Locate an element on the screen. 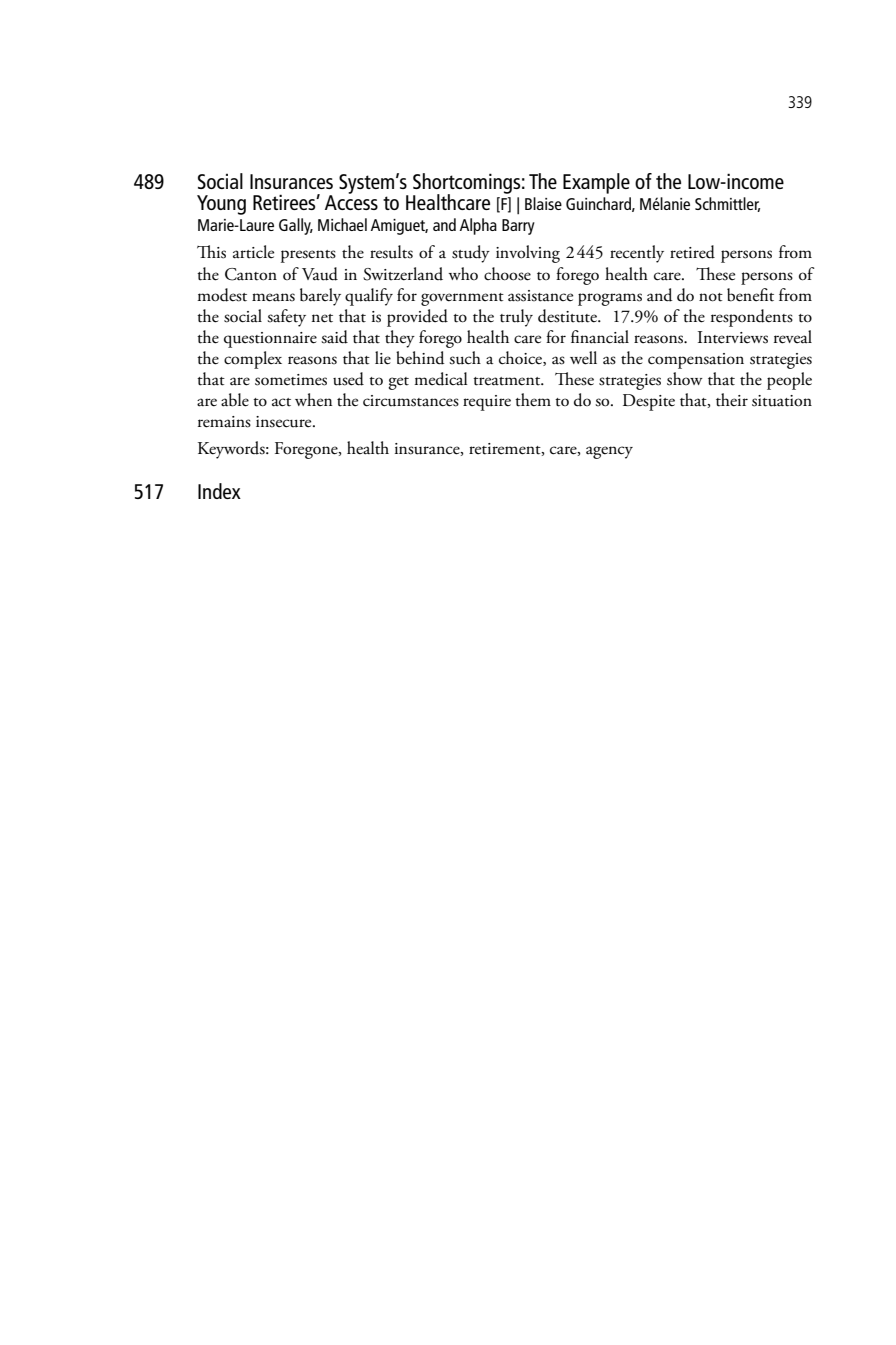 This screenshot has width=896, height=1345. truly is located at coordinates (516, 318).
